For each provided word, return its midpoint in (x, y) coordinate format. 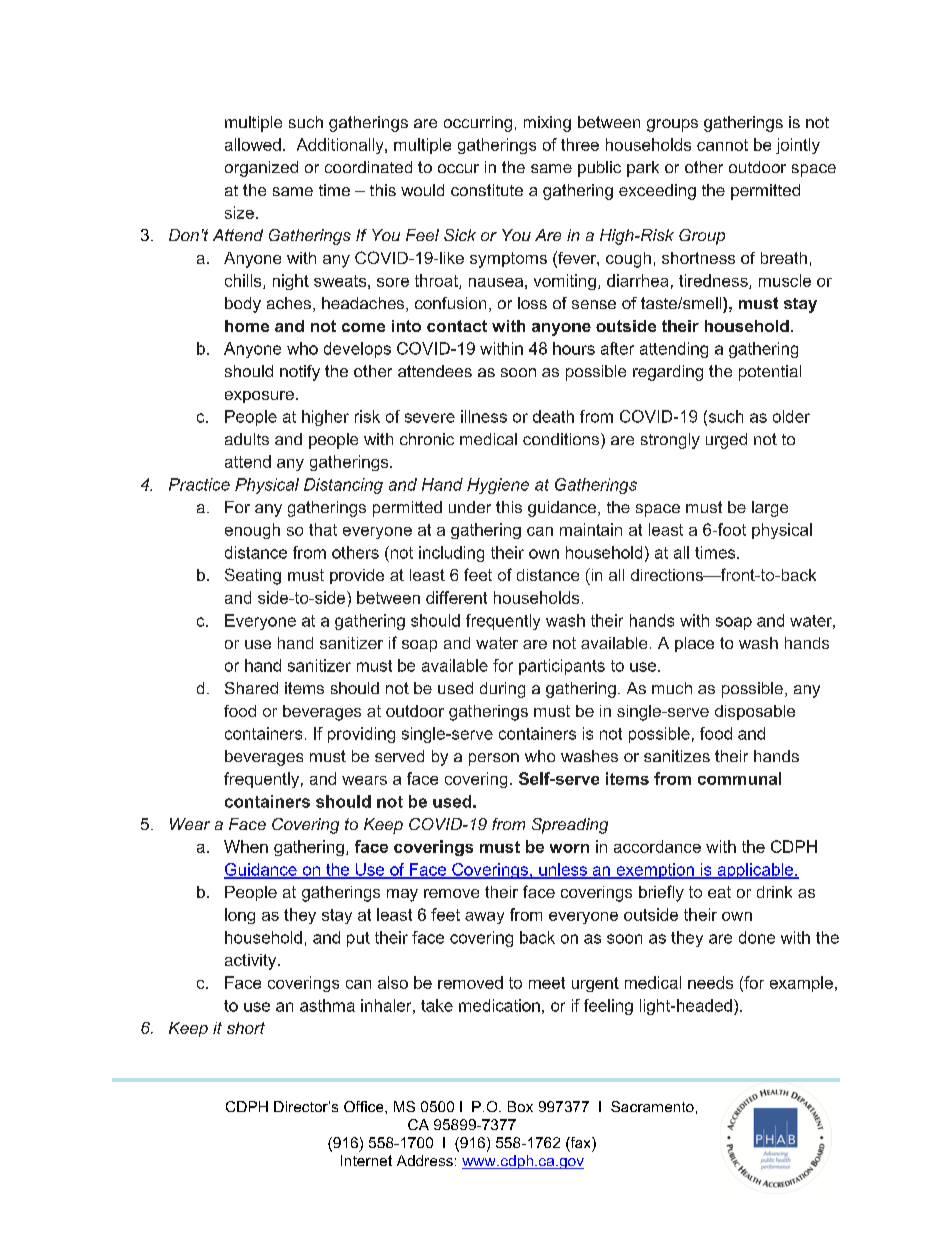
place (694, 644)
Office (365, 1106)
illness (484, 416)
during (502, 690)
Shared (251, 688)
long (240, 916)
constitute (487, 190)
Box (520, 1106)
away (484, 918)
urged (726, 441)
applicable (755, 871)
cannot (722, 145)
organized (261, 169)
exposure (259, 397)
